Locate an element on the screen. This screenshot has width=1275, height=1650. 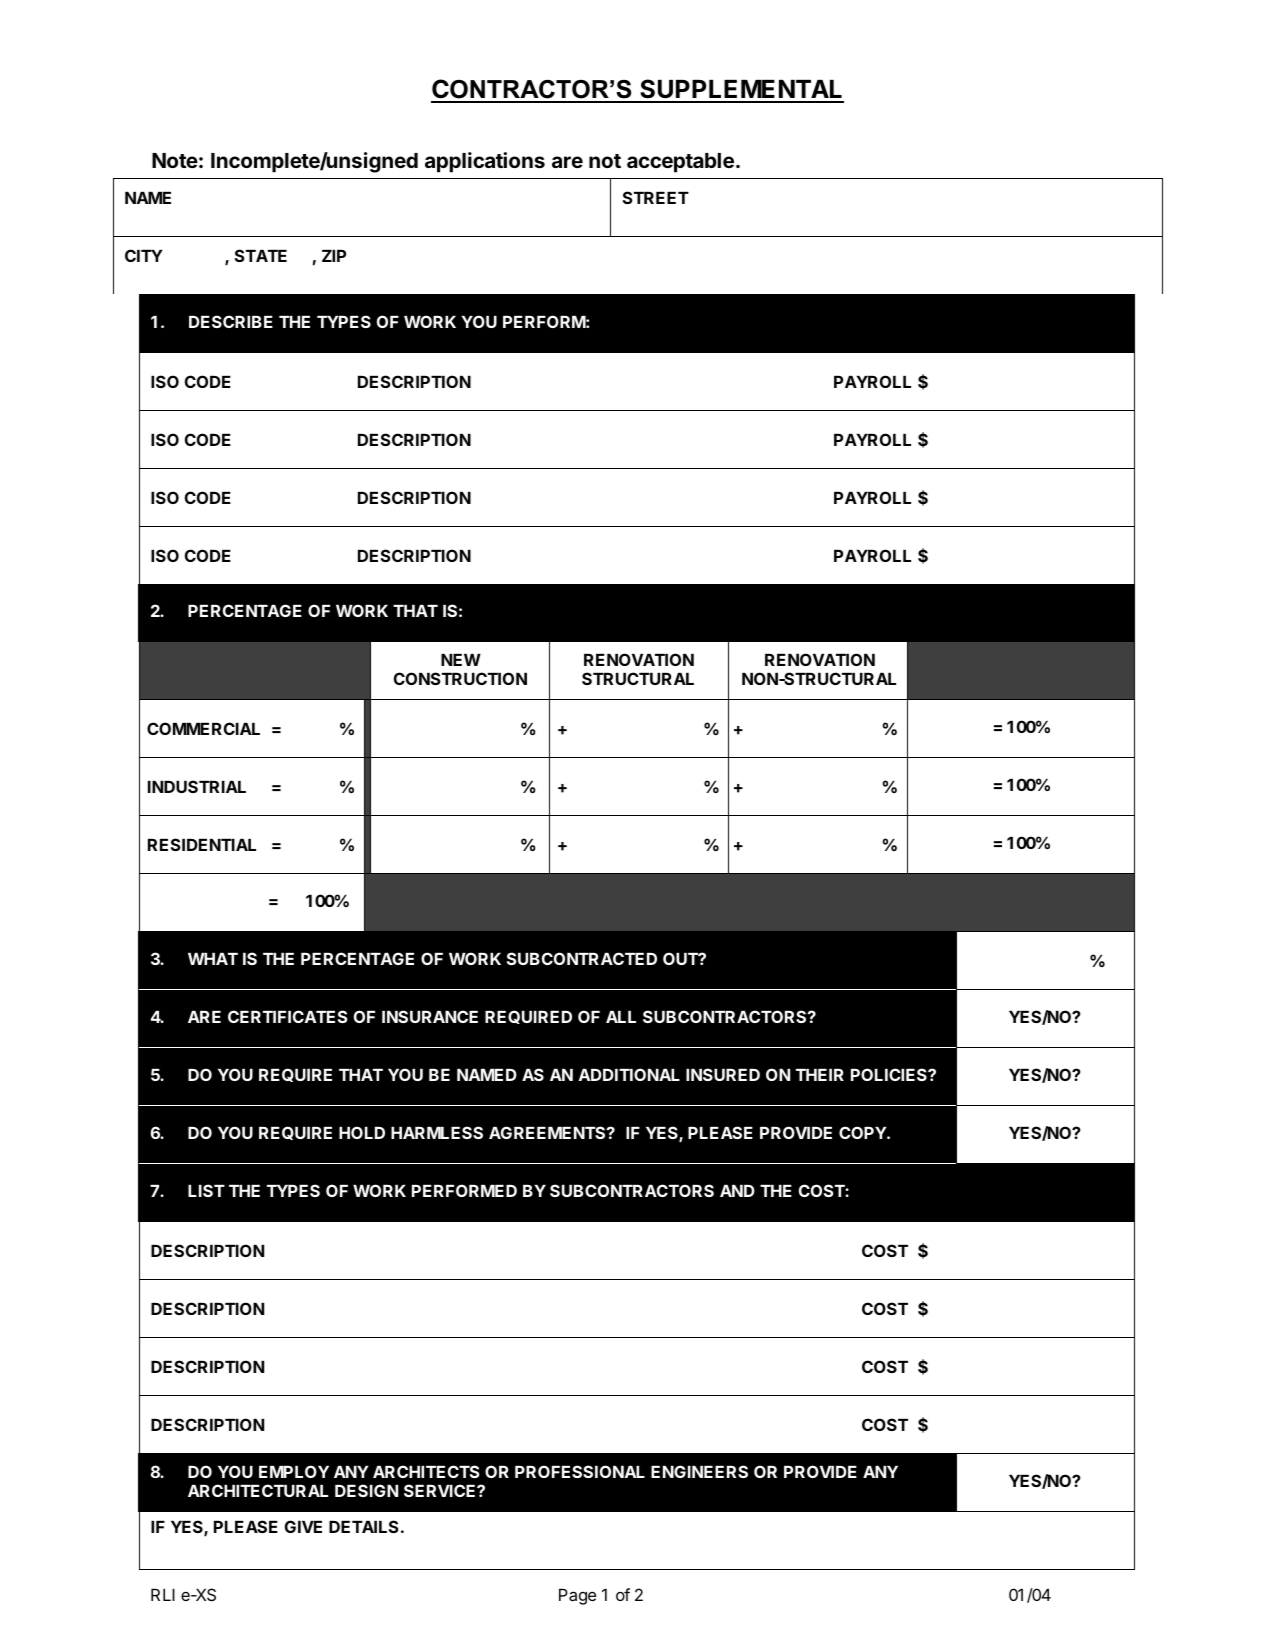
acceptable is located at coordinates (680, 163).
